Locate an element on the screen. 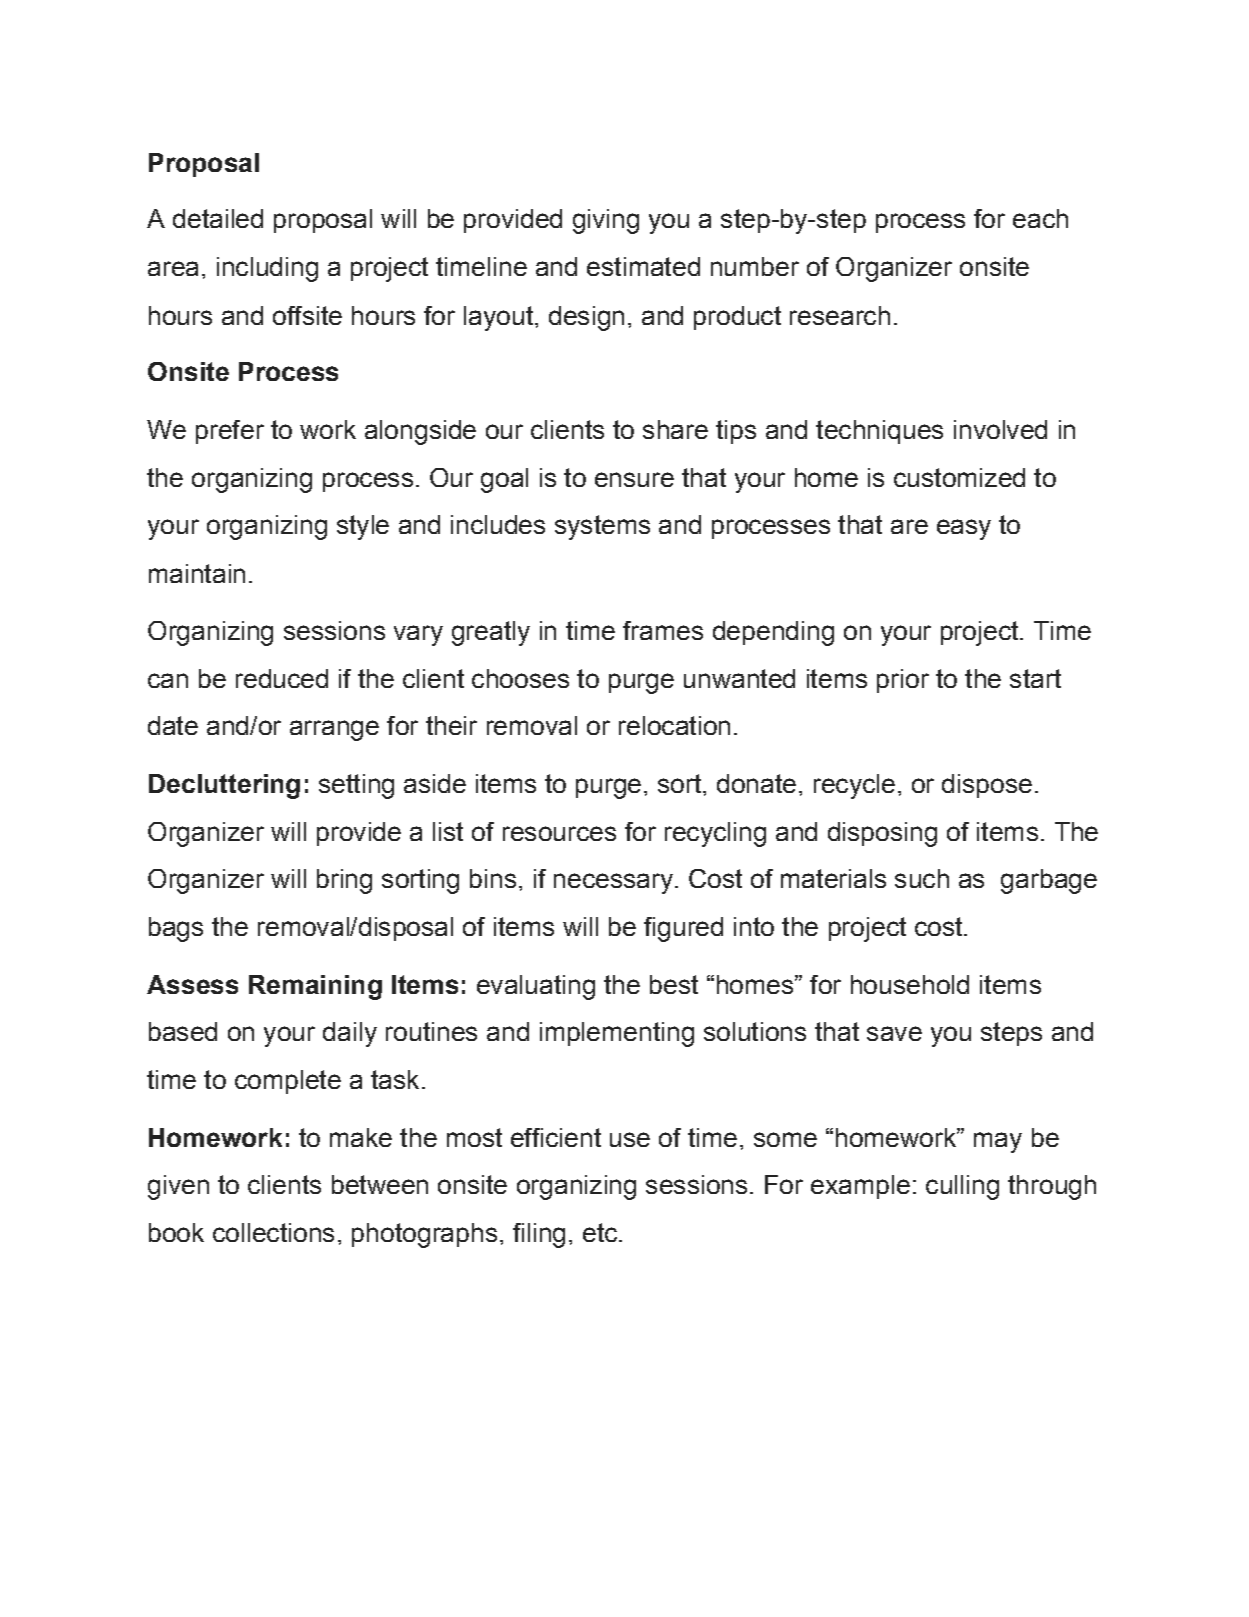 Image resolution: width=1249 pixels, height=1617 pixels. easy is located at coordinates (964, 529).
